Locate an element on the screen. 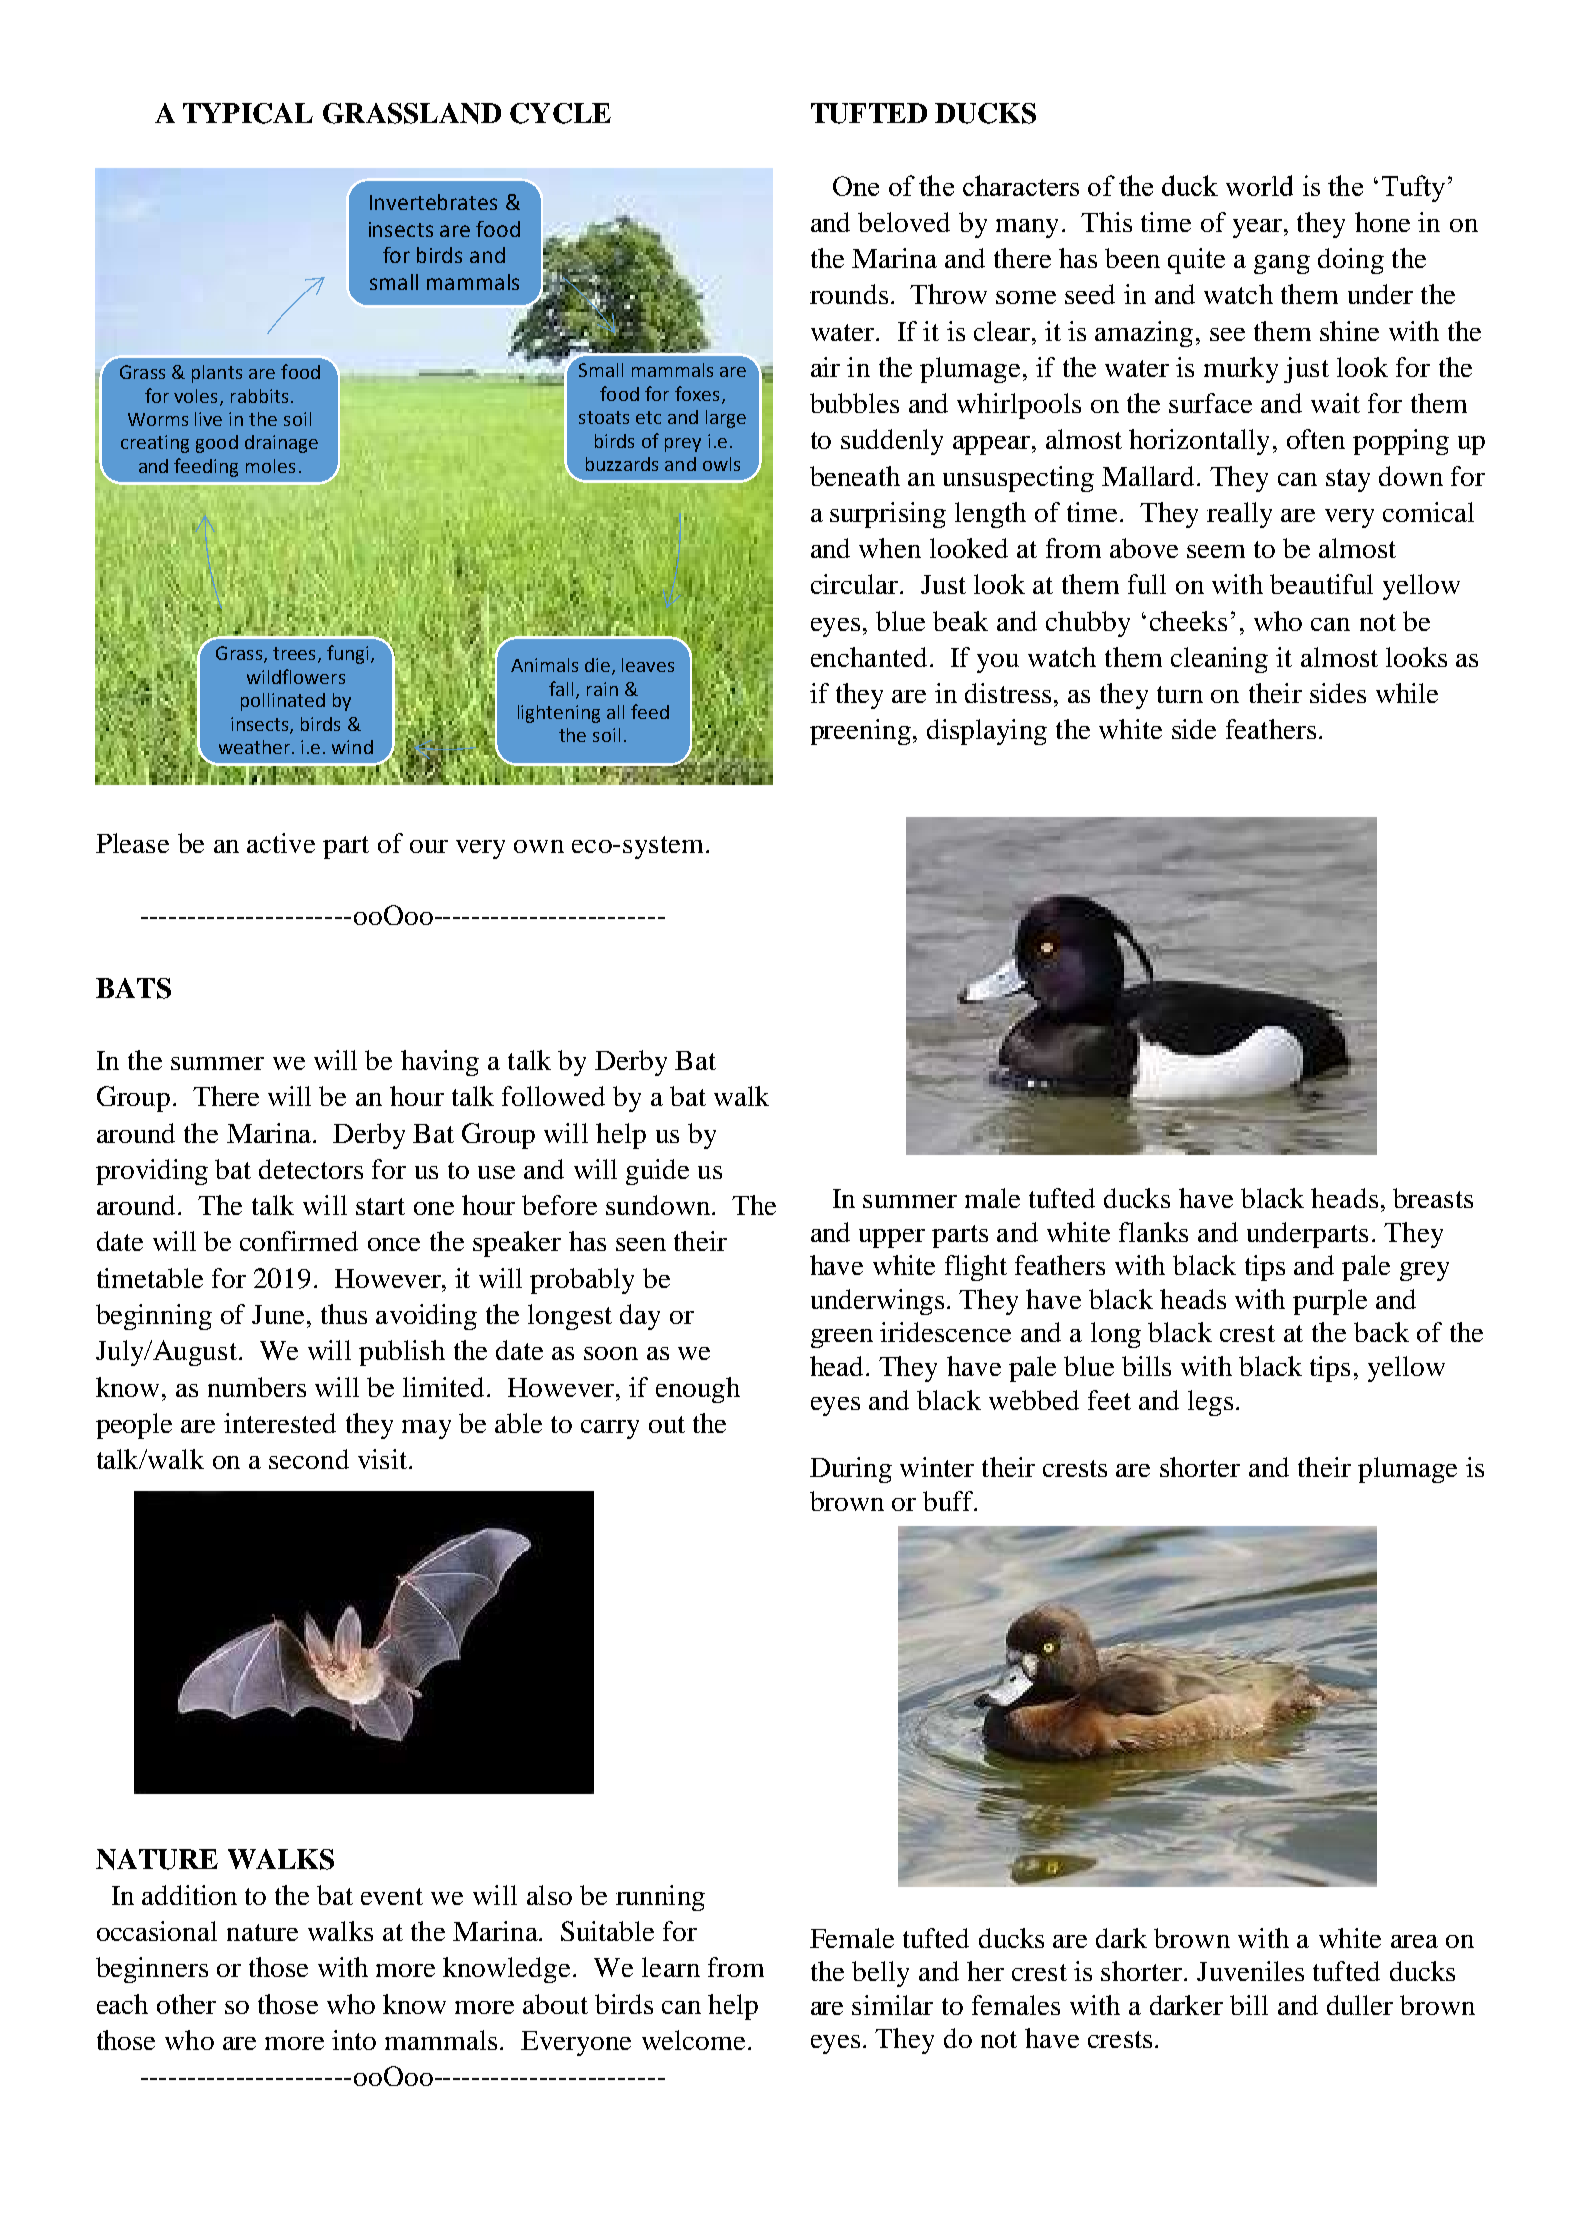 This screenshot has height=2237, width=1582. preening is located at coordinates (860, 732).
